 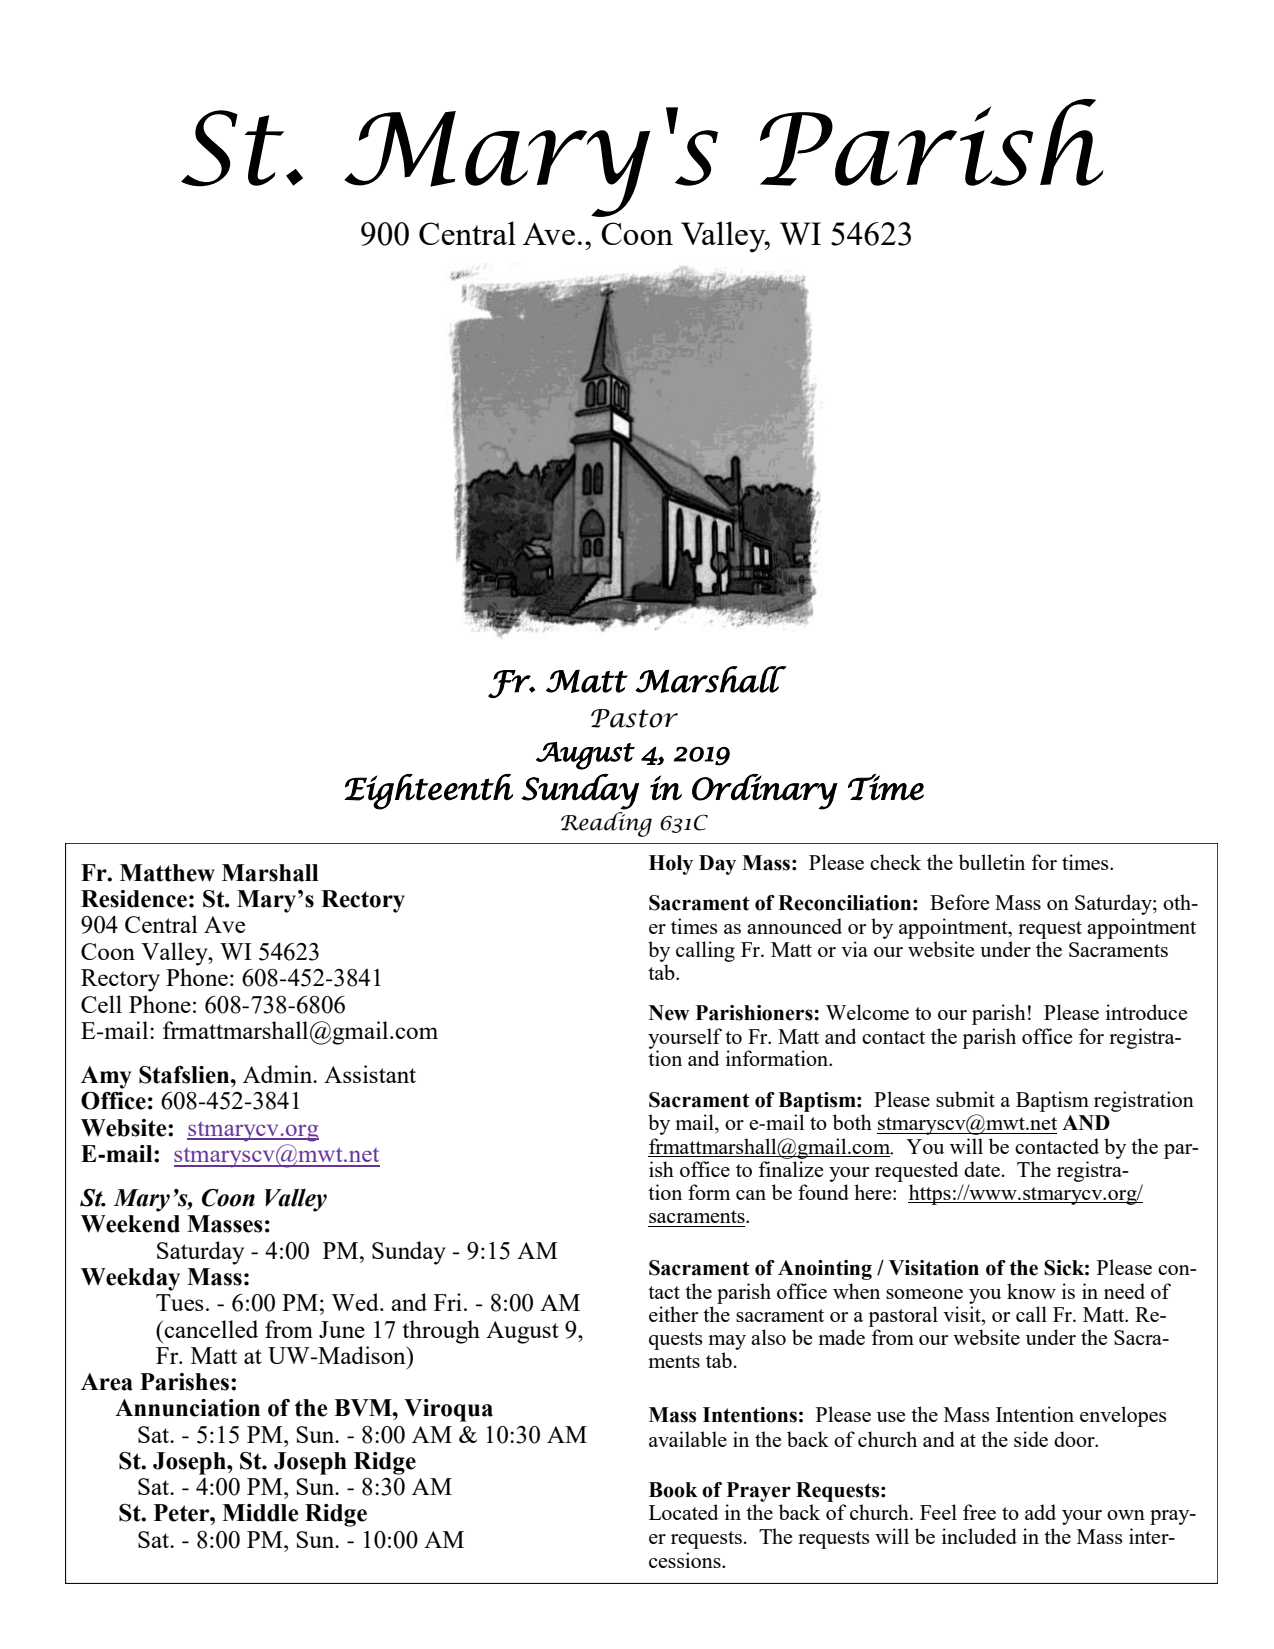 What do you see at coordinates (1040, 1512) in the document?
I see `add` at bounding box center [1040, 1512].
